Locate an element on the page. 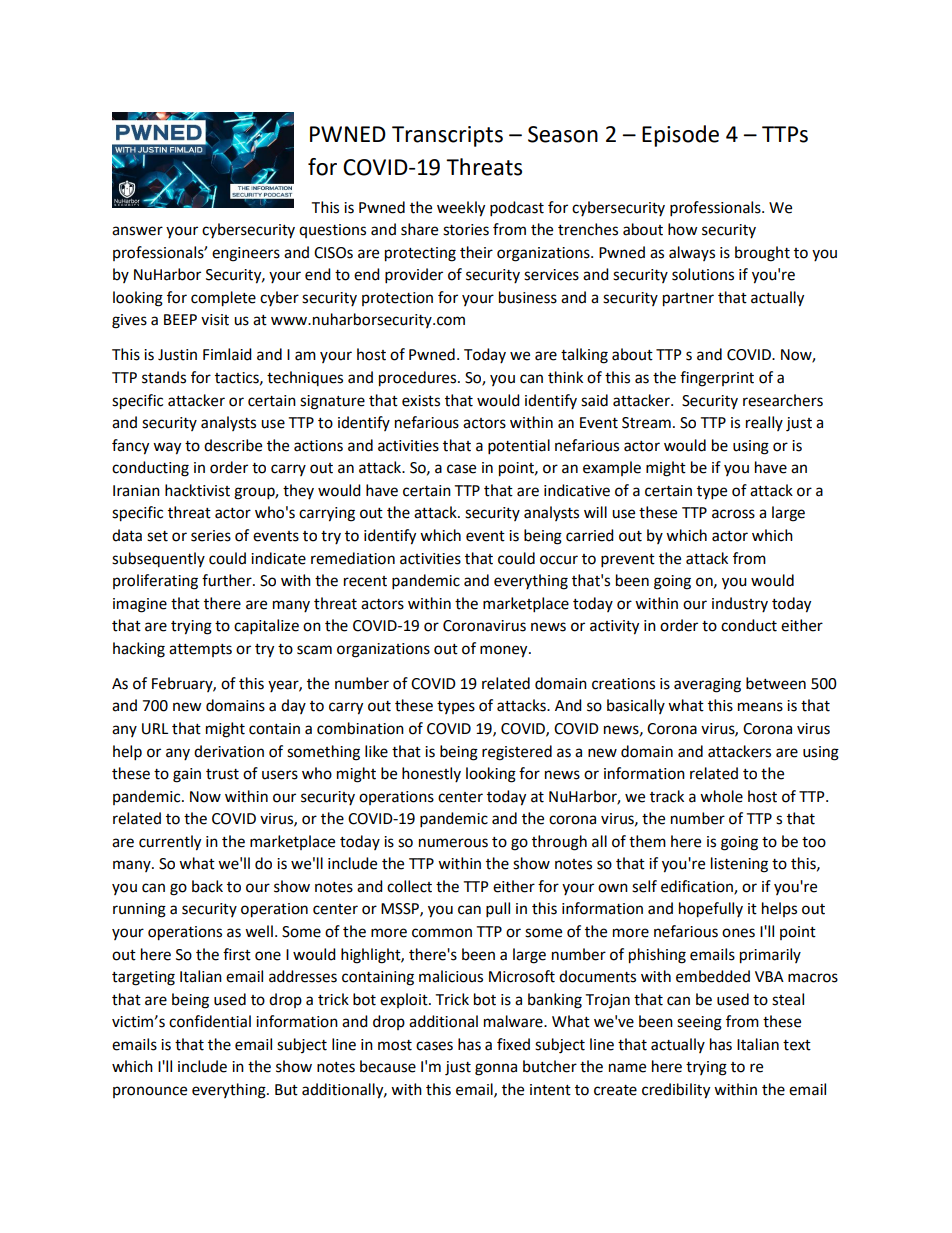 This page has width=952, height=1233. industry is located at coordinates (740, 604).
